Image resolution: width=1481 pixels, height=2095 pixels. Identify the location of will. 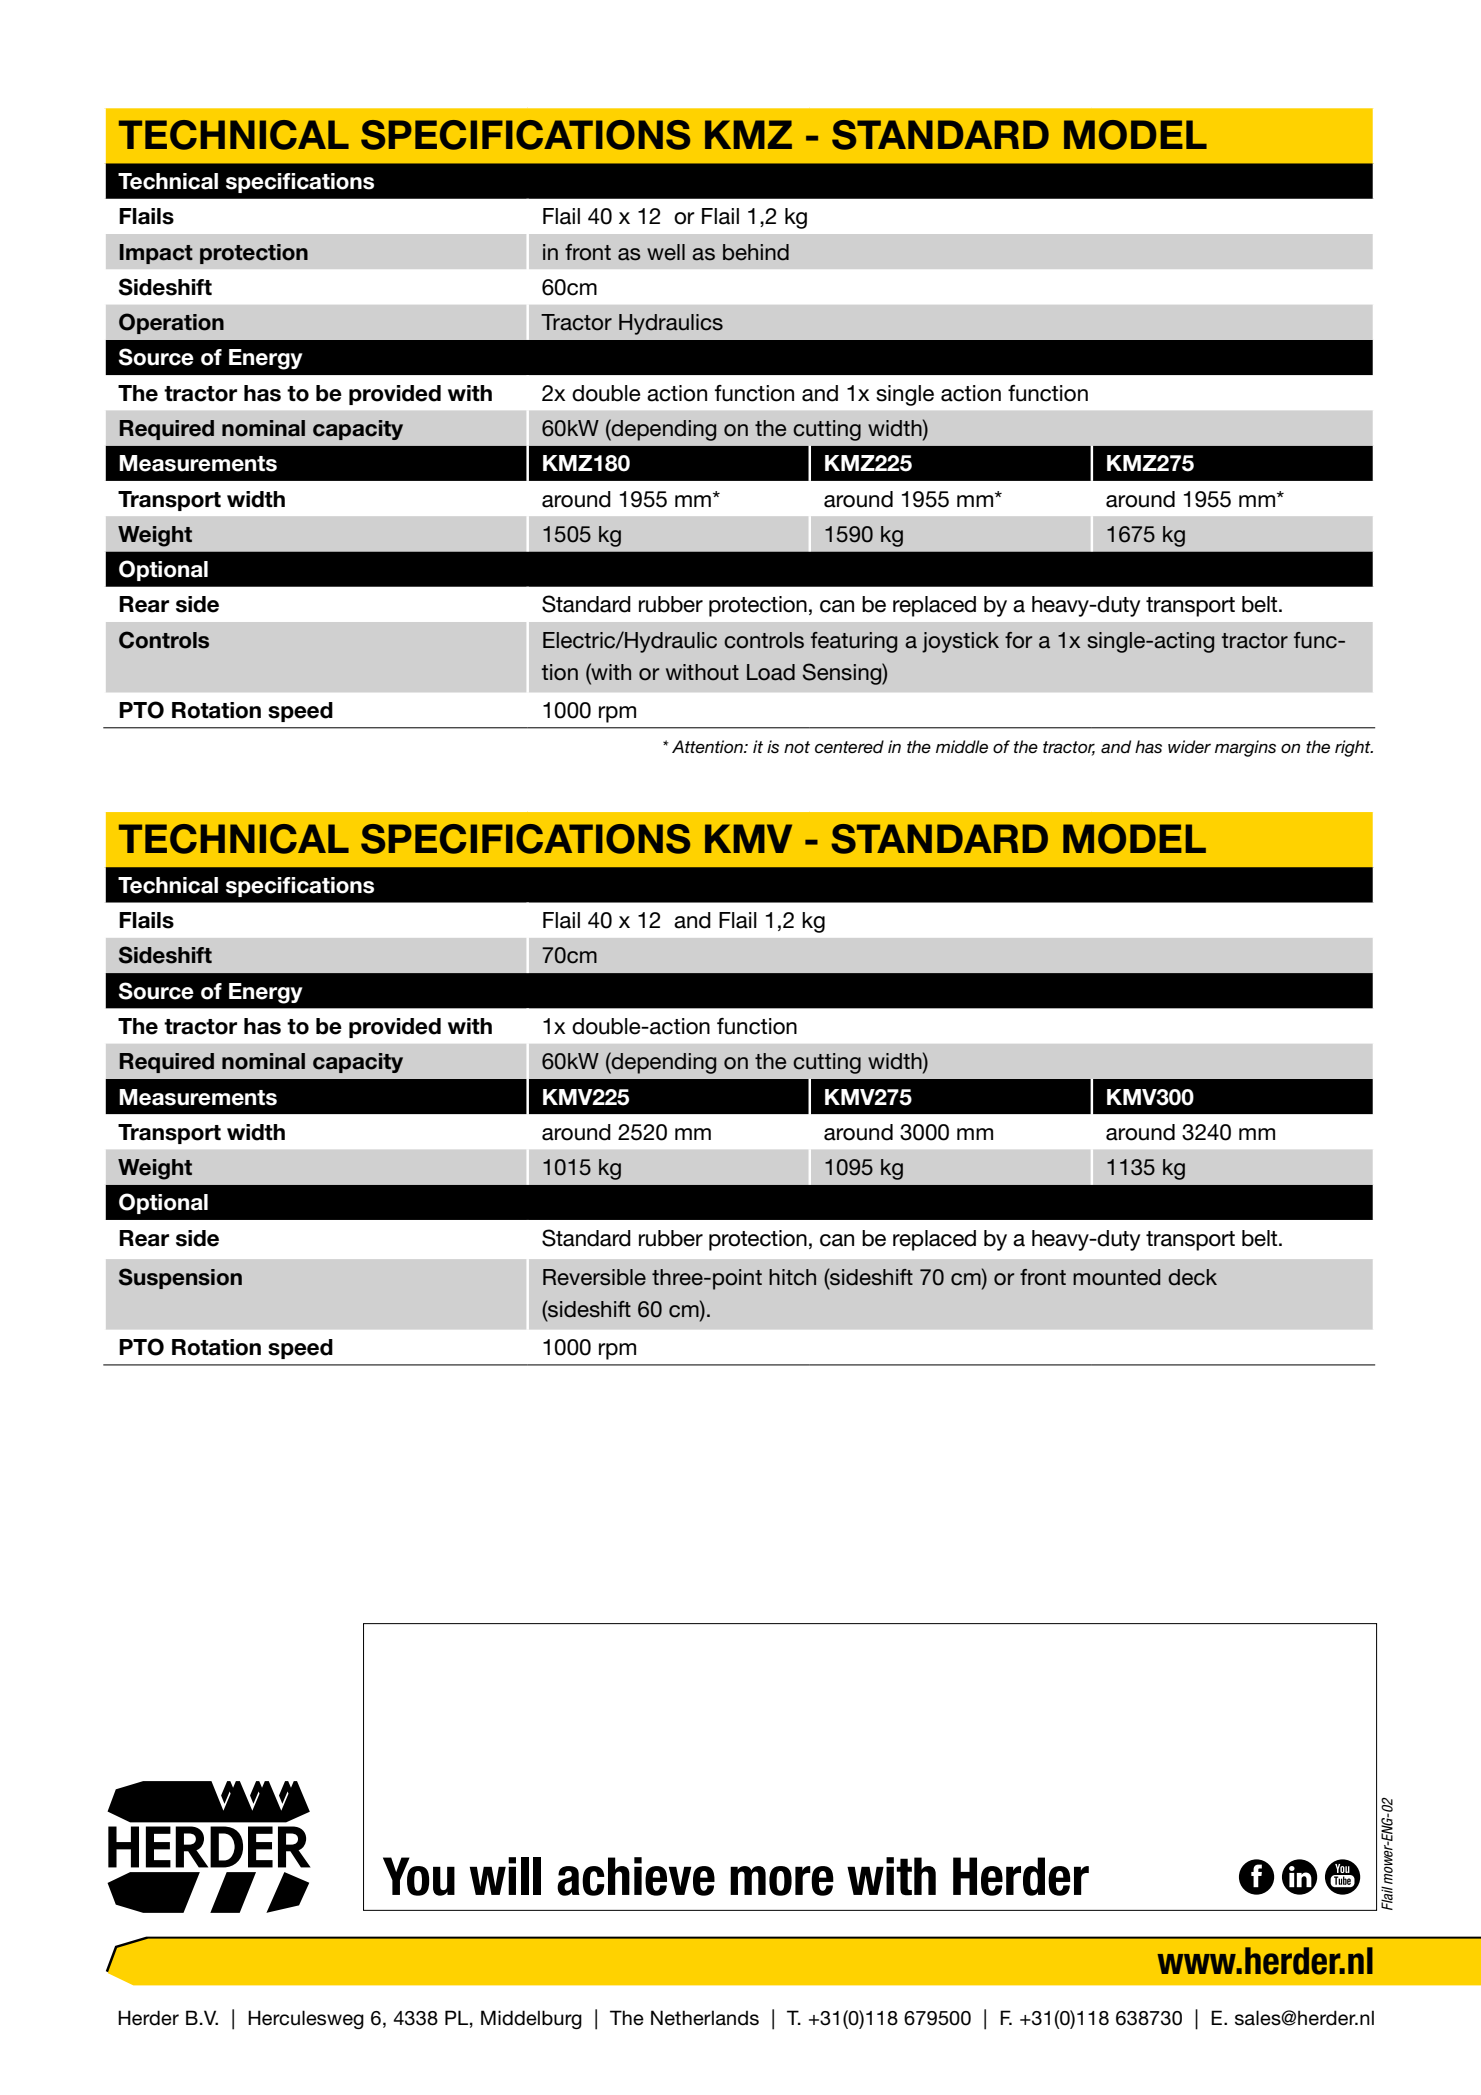
(505, 1876).
